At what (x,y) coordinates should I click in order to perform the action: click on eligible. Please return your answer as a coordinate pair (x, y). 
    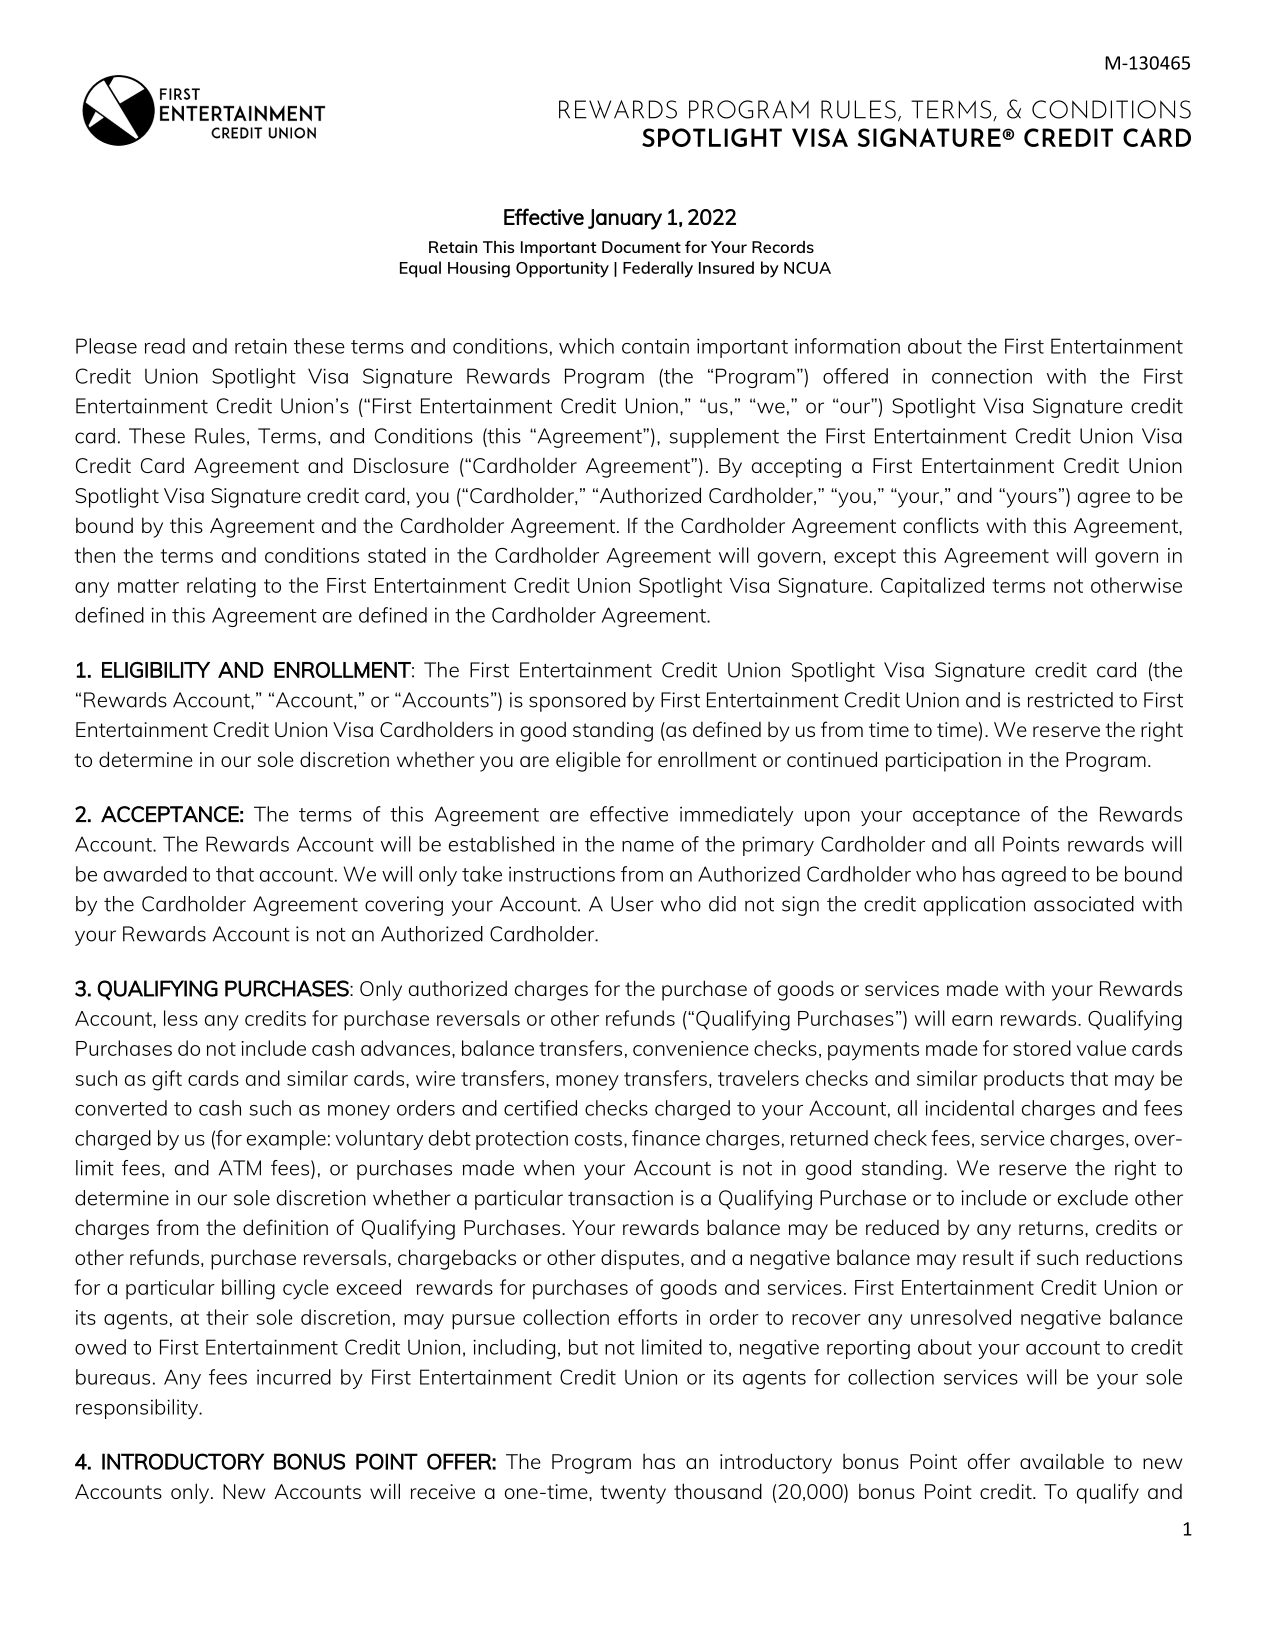
    Looking at the image, I should click on (588, 761).
